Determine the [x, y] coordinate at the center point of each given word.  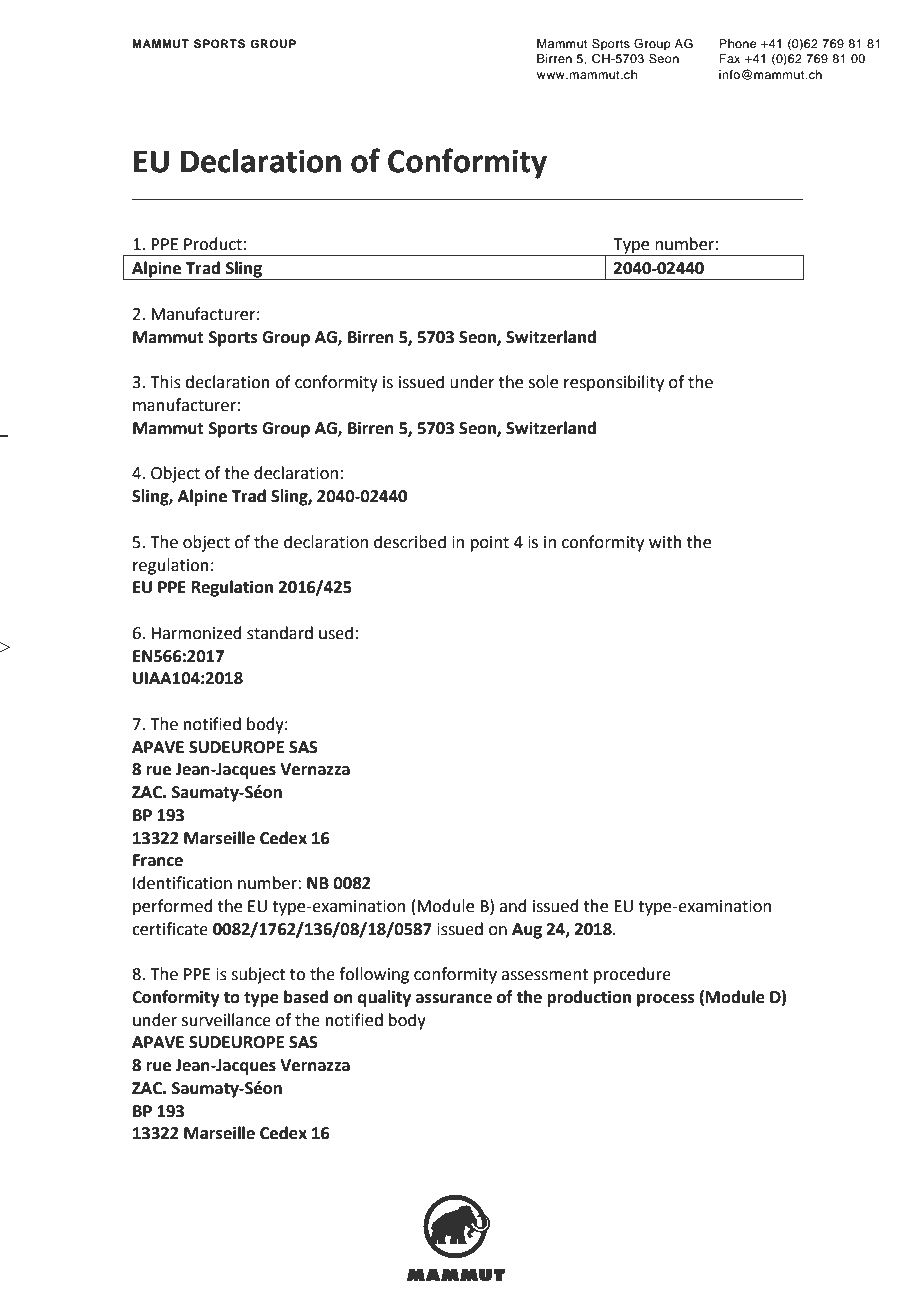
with [665, 542]
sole [543, 382]
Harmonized [196, 633]
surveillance [226, 1020]
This [165, 382]
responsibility [614, 383]
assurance [454, 999]
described [410, 542]
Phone [737, 43]
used [336, 633]
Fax [729, 58]
